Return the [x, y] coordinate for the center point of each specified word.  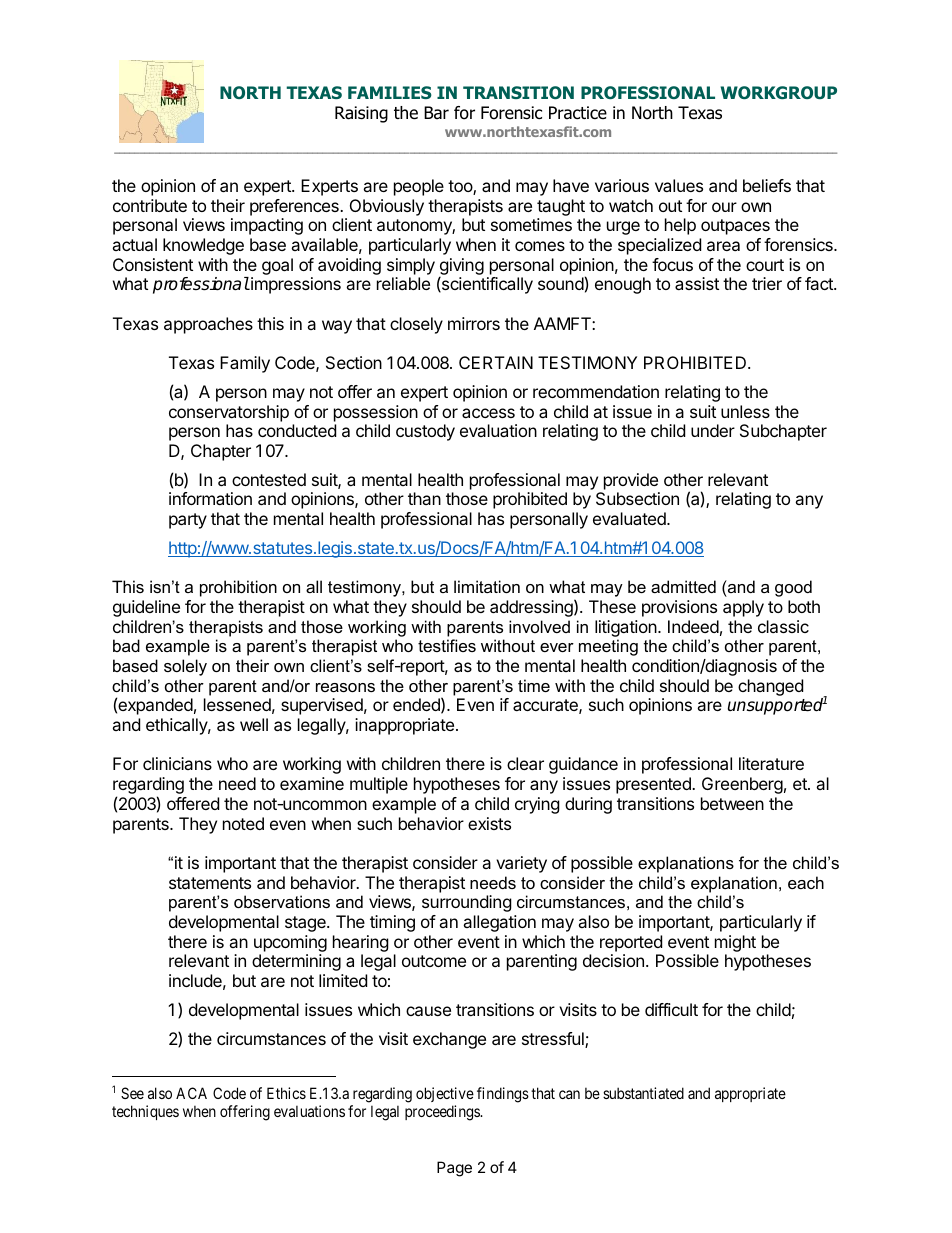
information [210, 498]
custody [425, 432]
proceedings [443, 1113]
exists [489, 823]
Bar [436, 113]
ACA [191, 1093]
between [732, 803]
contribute [150, 205]
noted [243, 823]
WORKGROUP [778, 92]
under [713, 430]
